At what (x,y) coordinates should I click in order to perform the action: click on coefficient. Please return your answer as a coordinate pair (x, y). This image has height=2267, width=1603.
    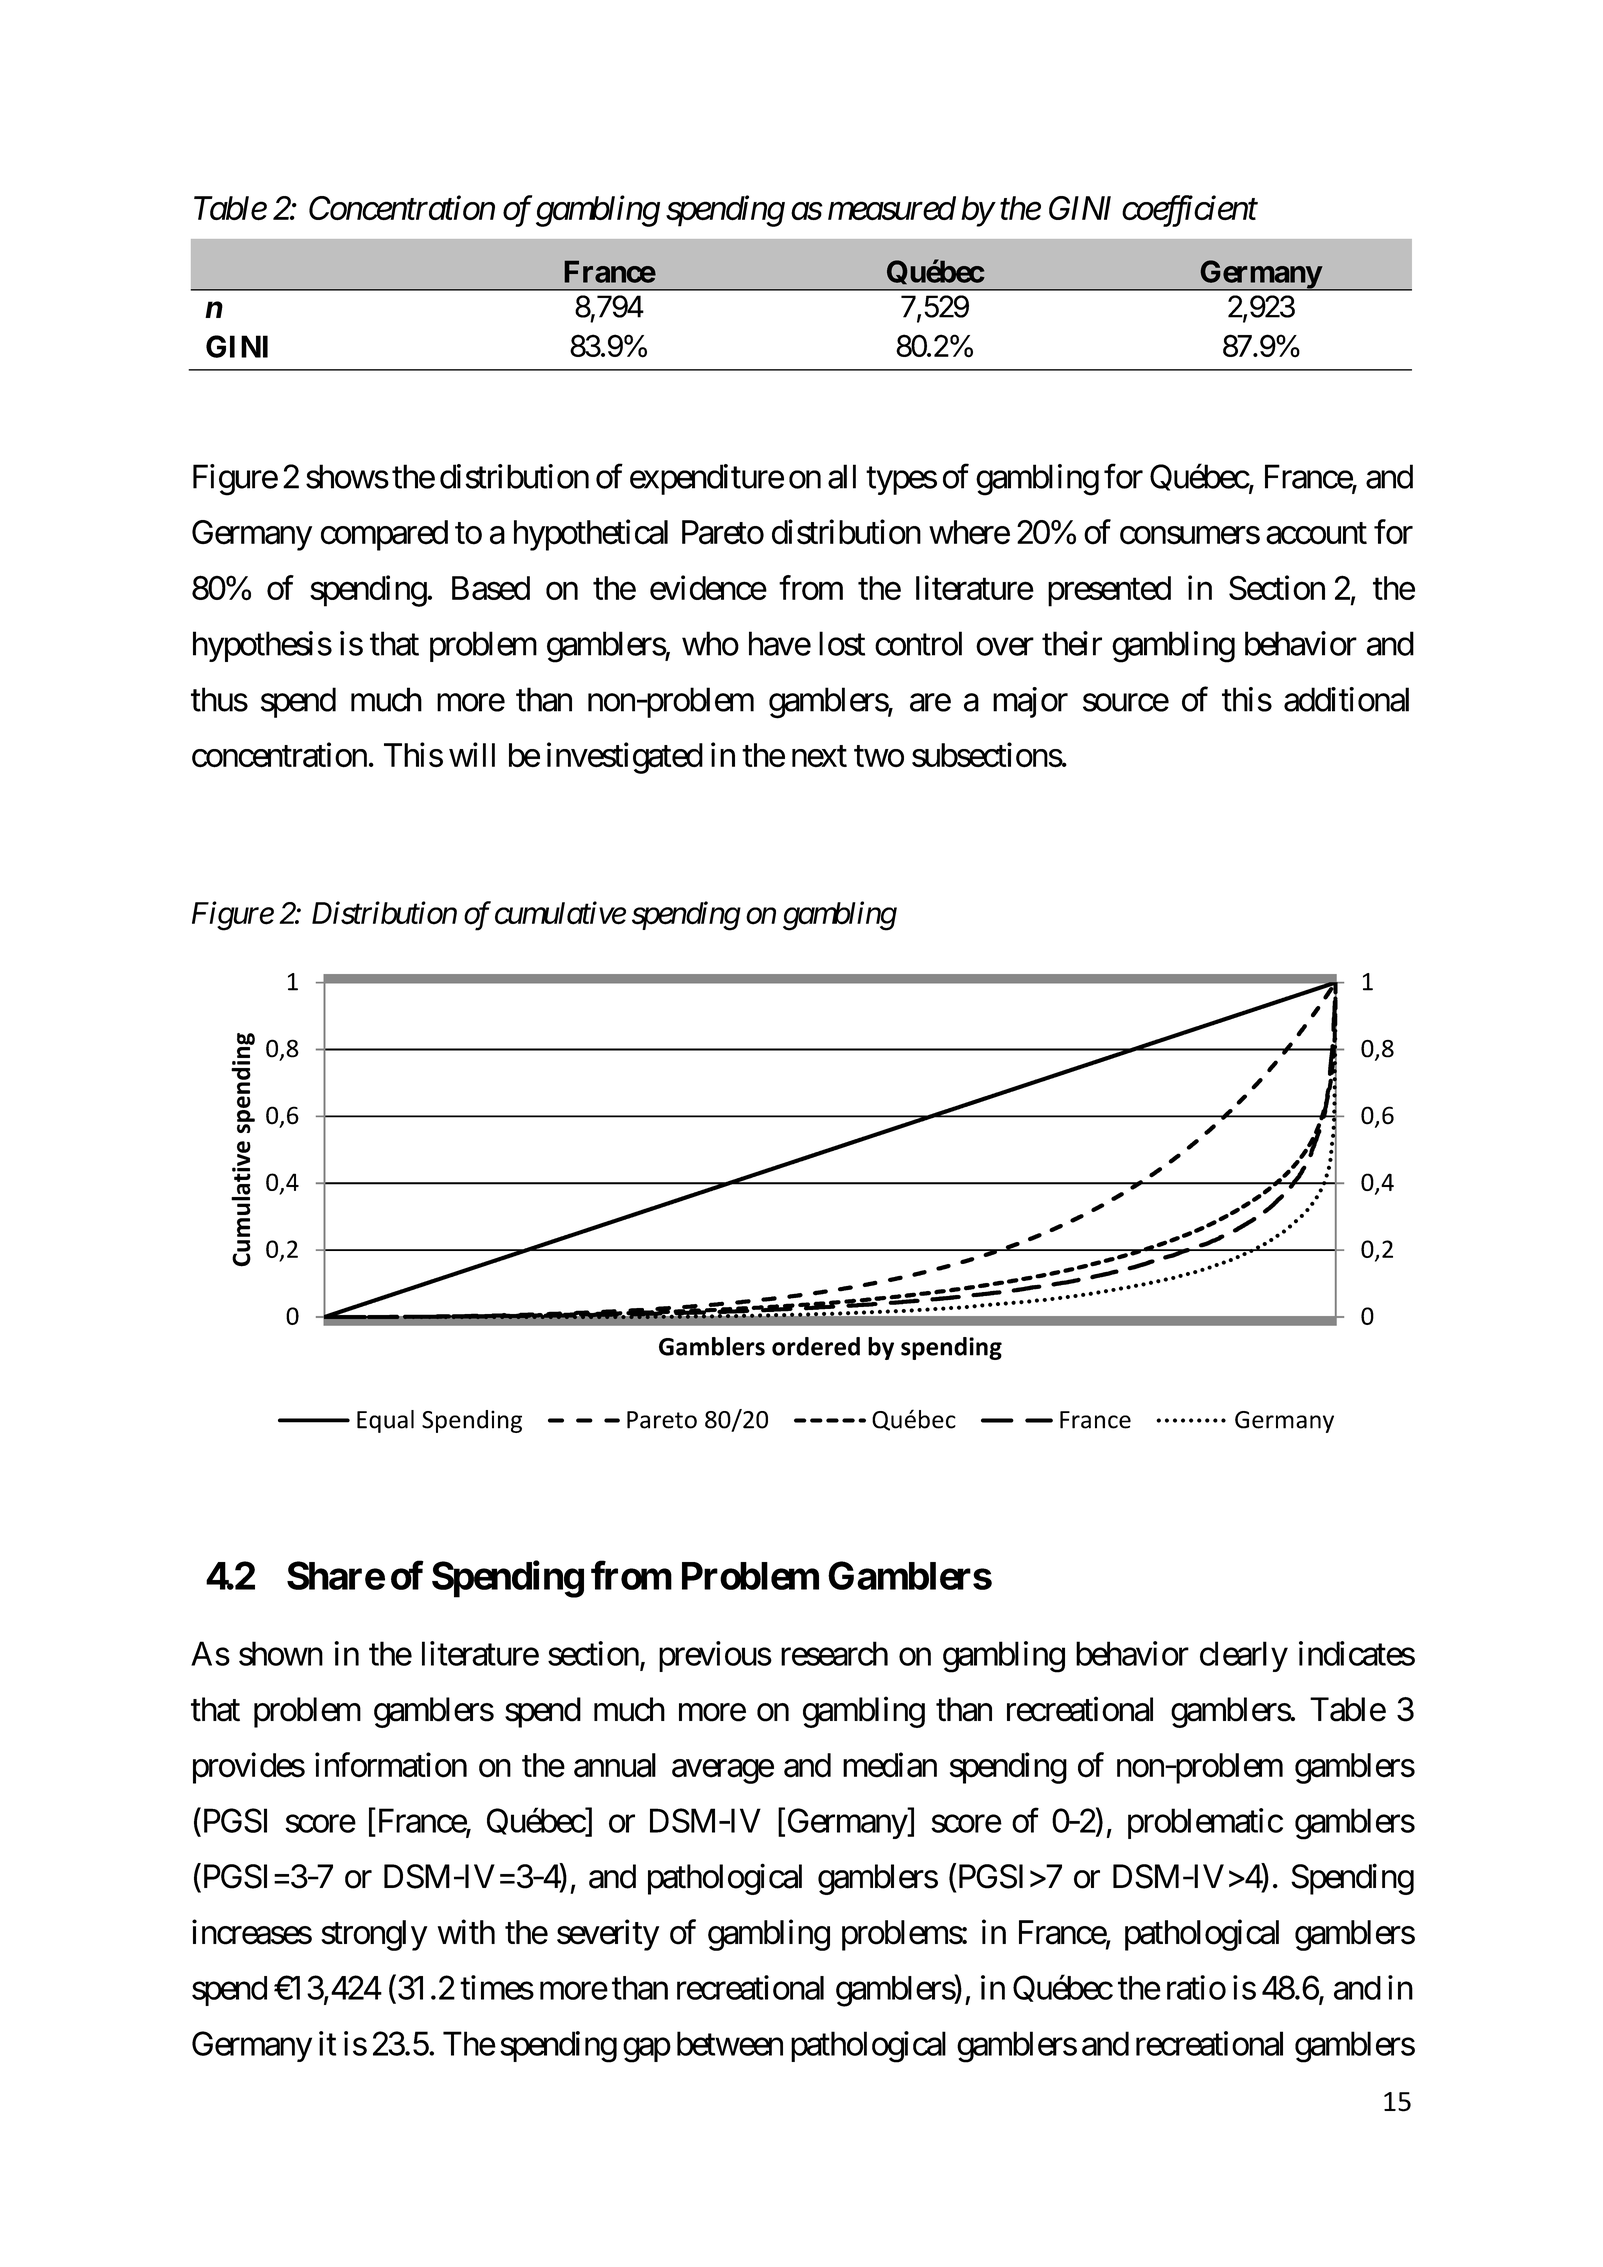
    Looking at the image, I should click on (1190, 211).
